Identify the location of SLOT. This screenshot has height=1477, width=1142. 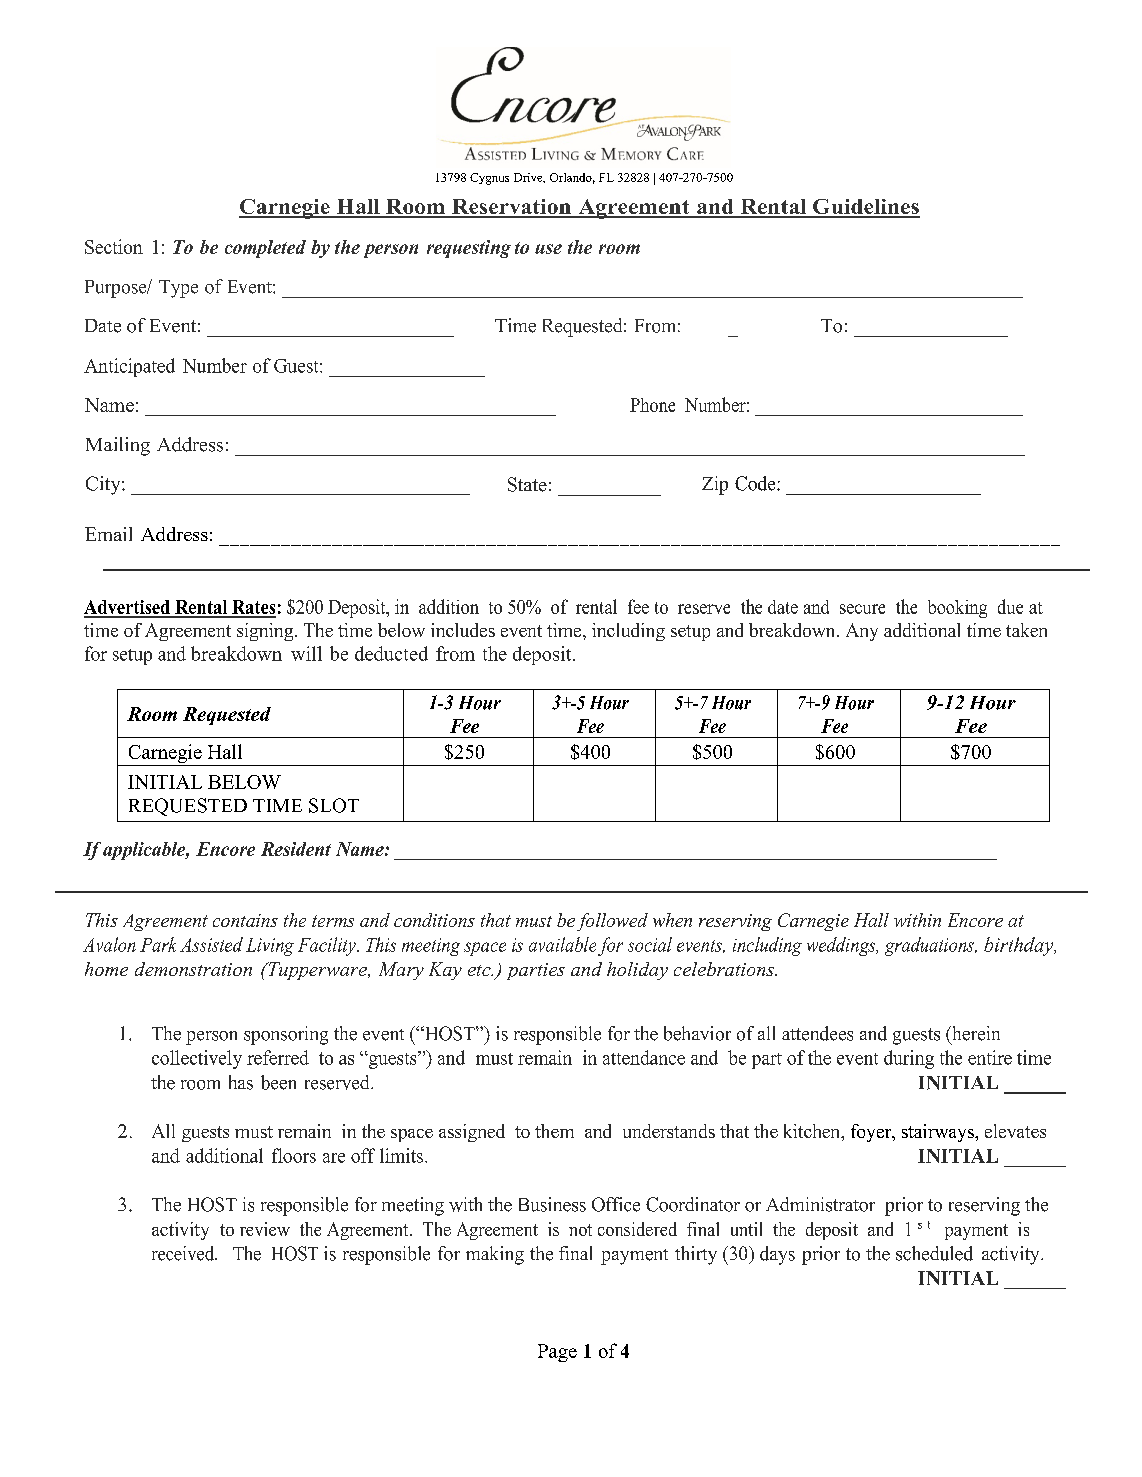
(334, 805).
